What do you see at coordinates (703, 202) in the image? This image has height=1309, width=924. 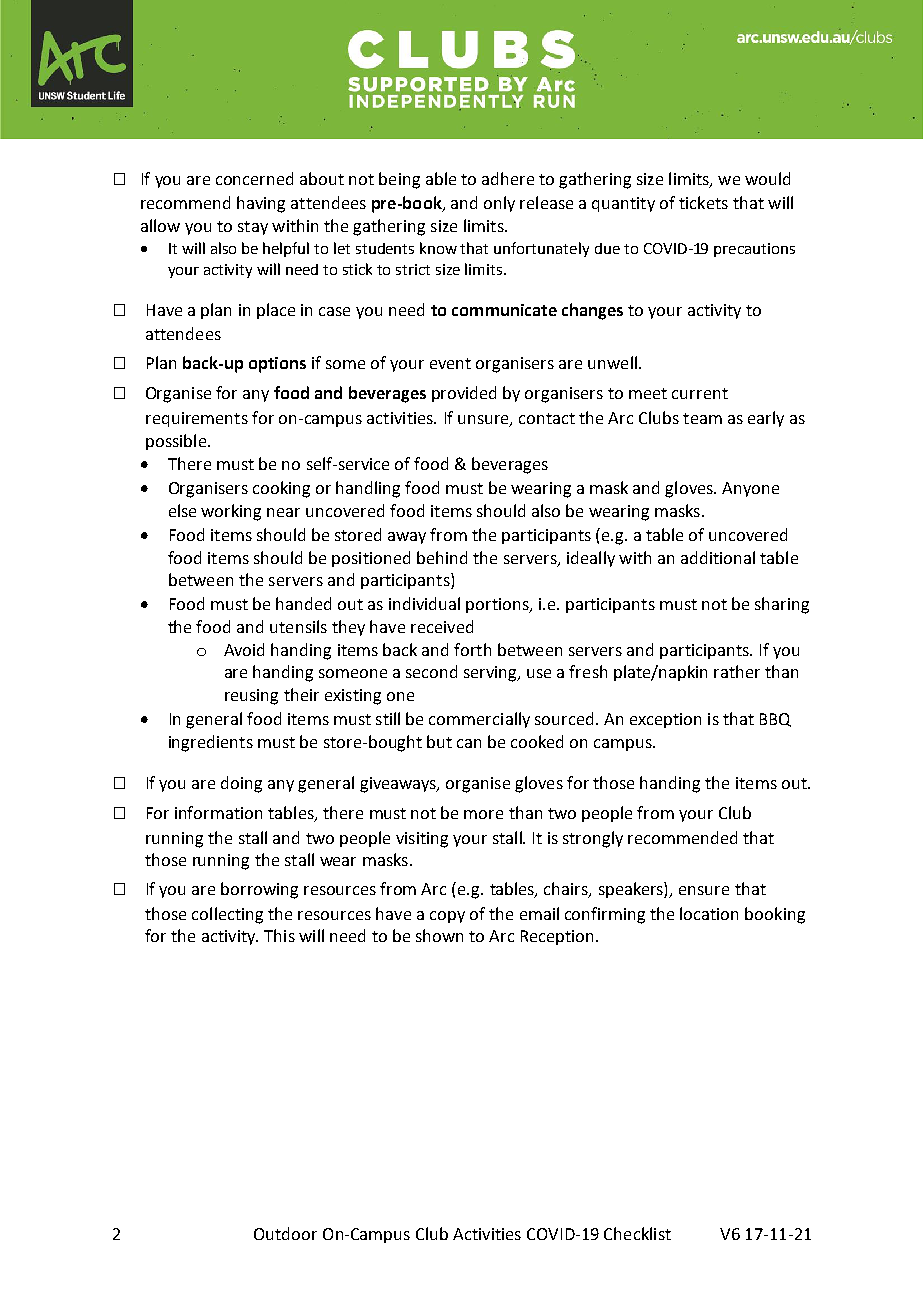 I see `tickets` at bounding box center [703, 202].
